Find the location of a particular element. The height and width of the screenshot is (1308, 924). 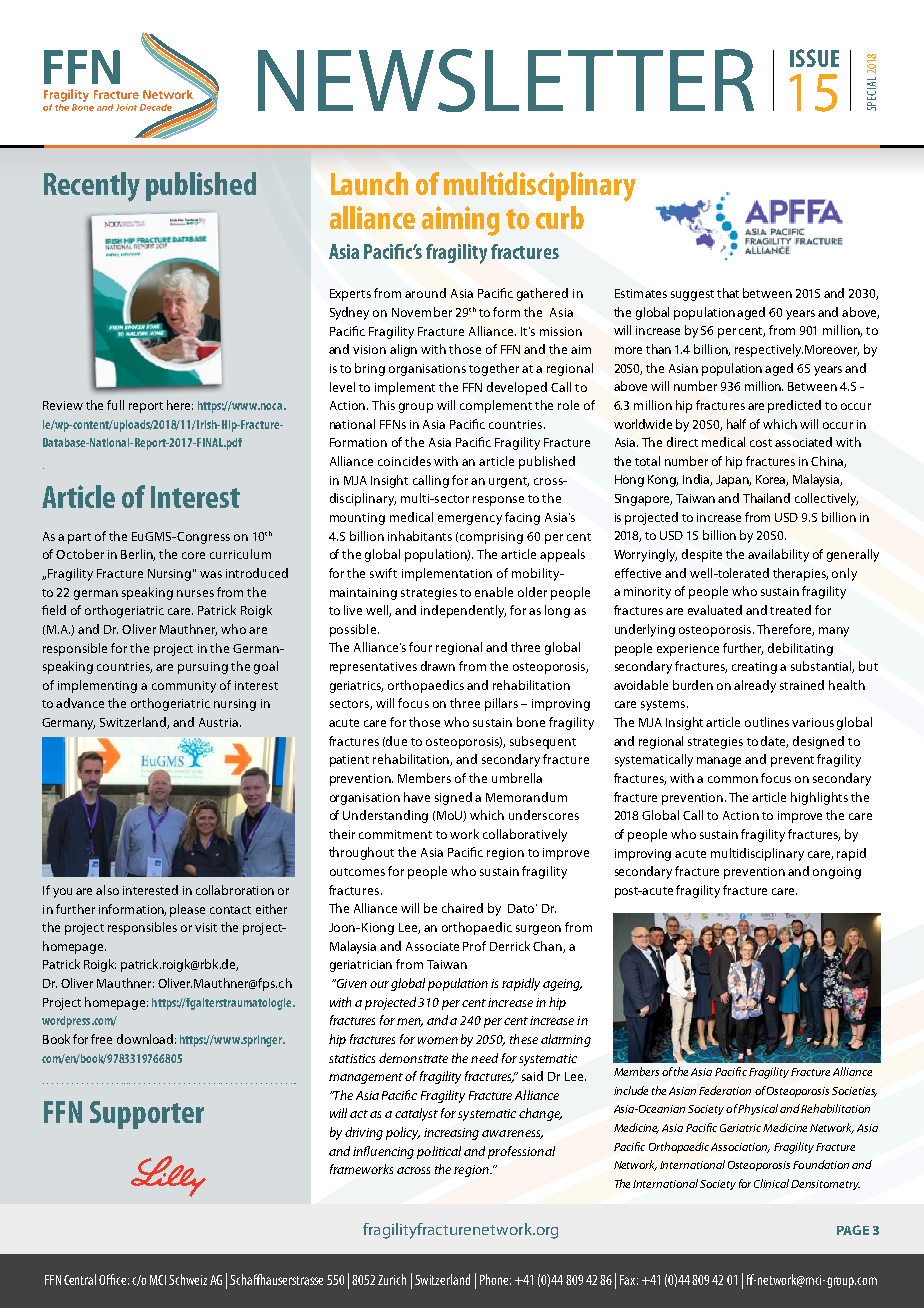

predicted is located at coordinates (794, 406).
